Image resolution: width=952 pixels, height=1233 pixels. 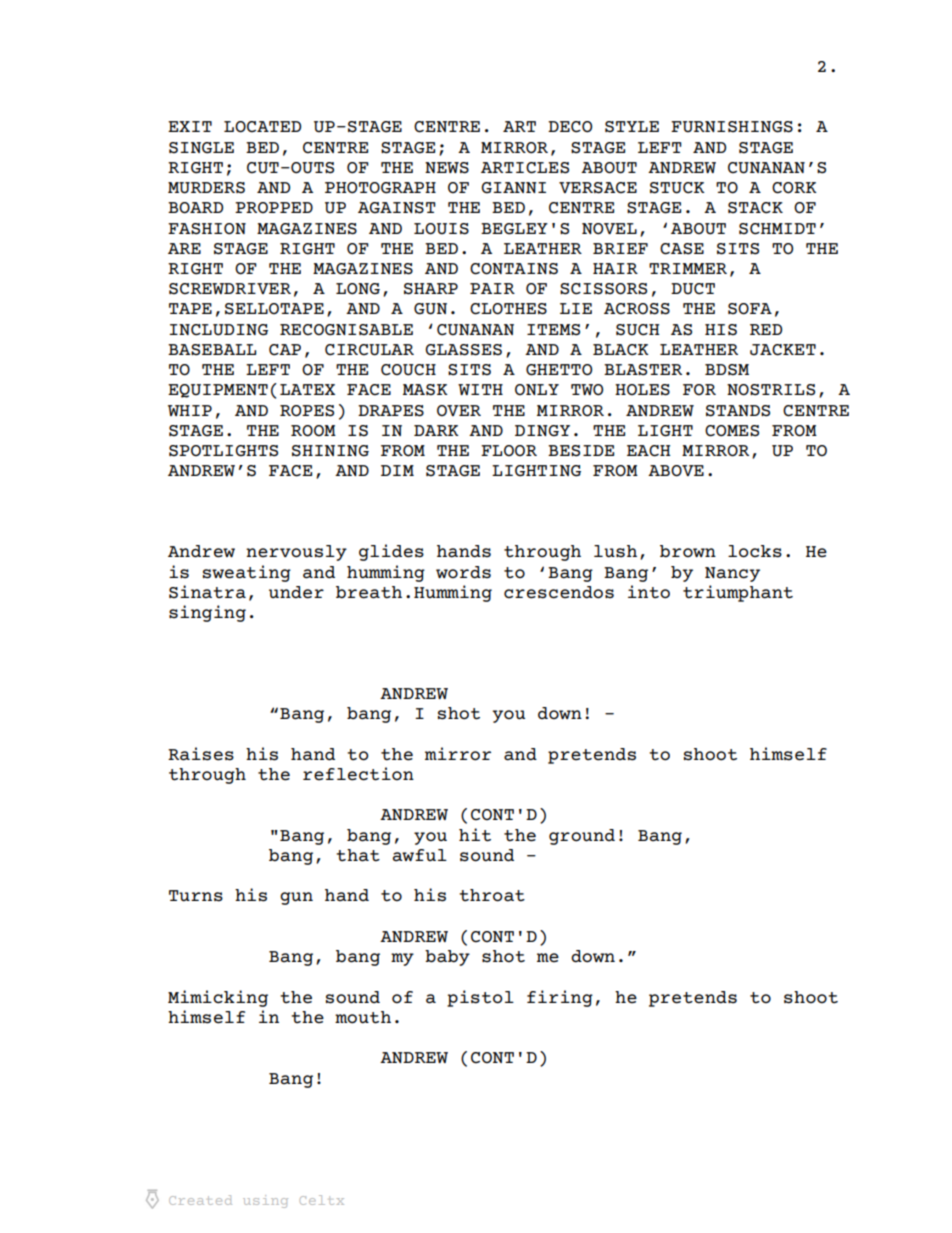 What do you see at coordinates (196, 896) in the image?
I see `Turns` at bounding box center [196, 896].
